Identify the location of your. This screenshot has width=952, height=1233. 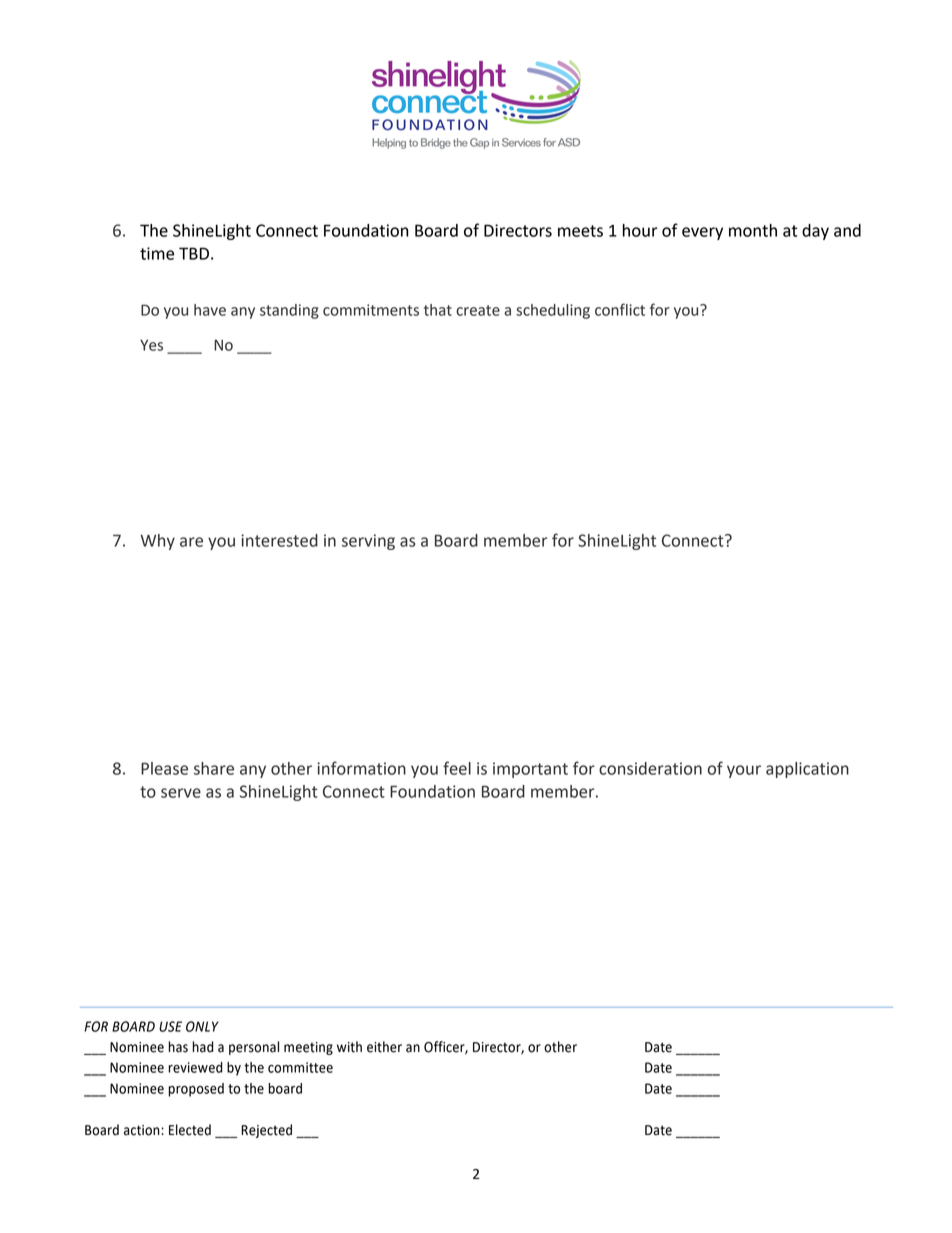
(744, 771).
